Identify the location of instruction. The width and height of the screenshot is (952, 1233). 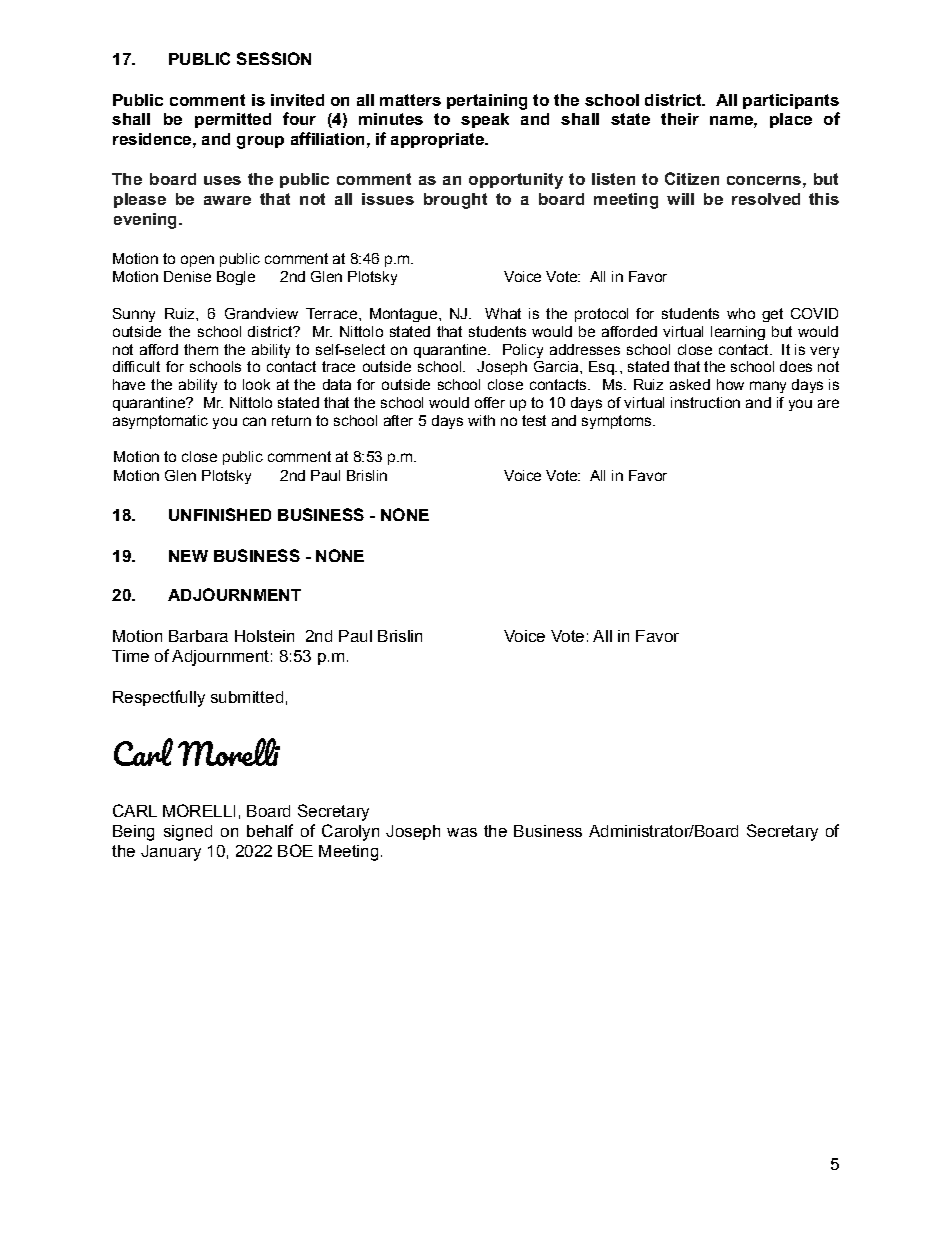
(705, 402).
